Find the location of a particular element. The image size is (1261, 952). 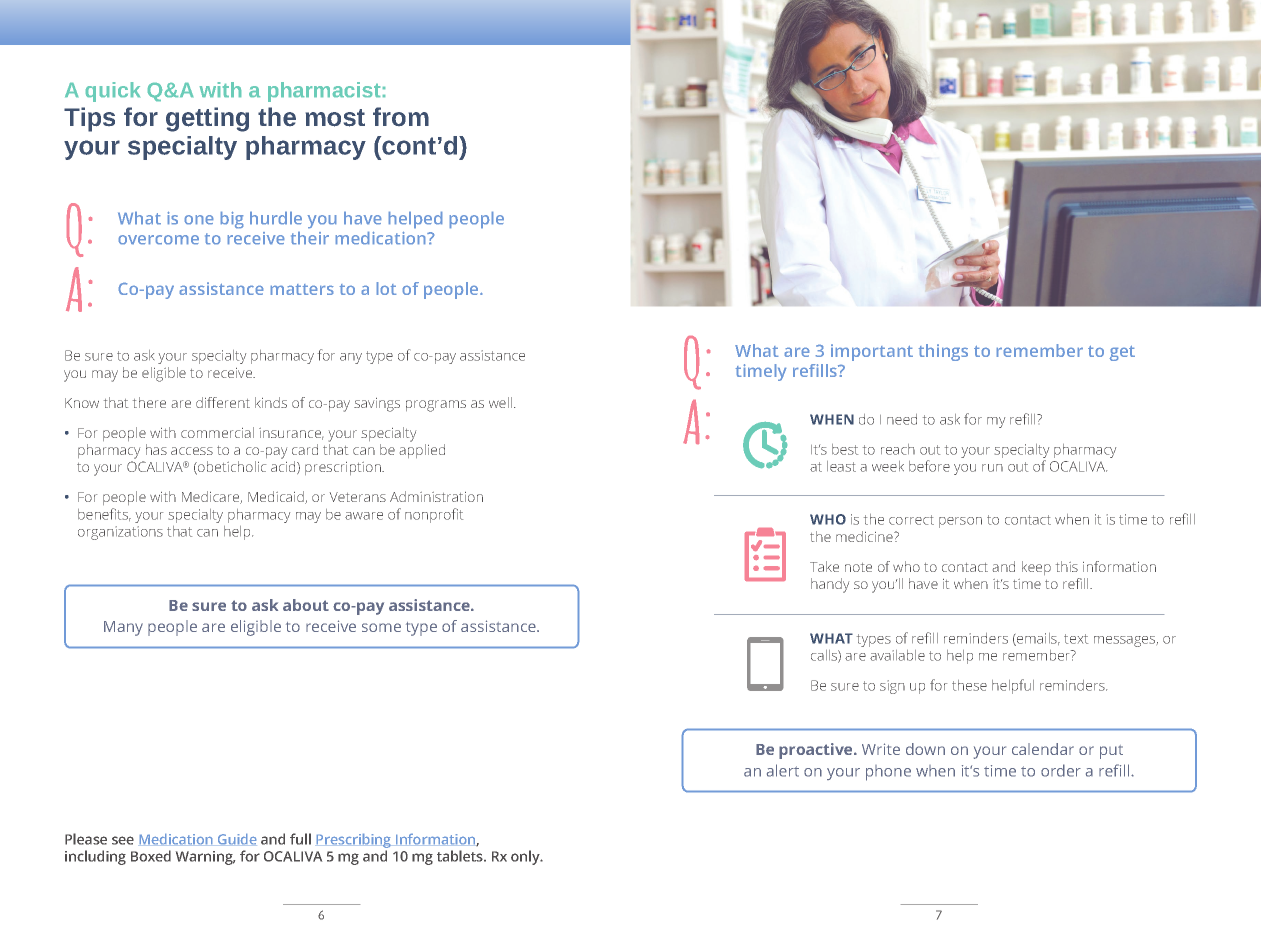

from is located at coordinates (401, 116).
